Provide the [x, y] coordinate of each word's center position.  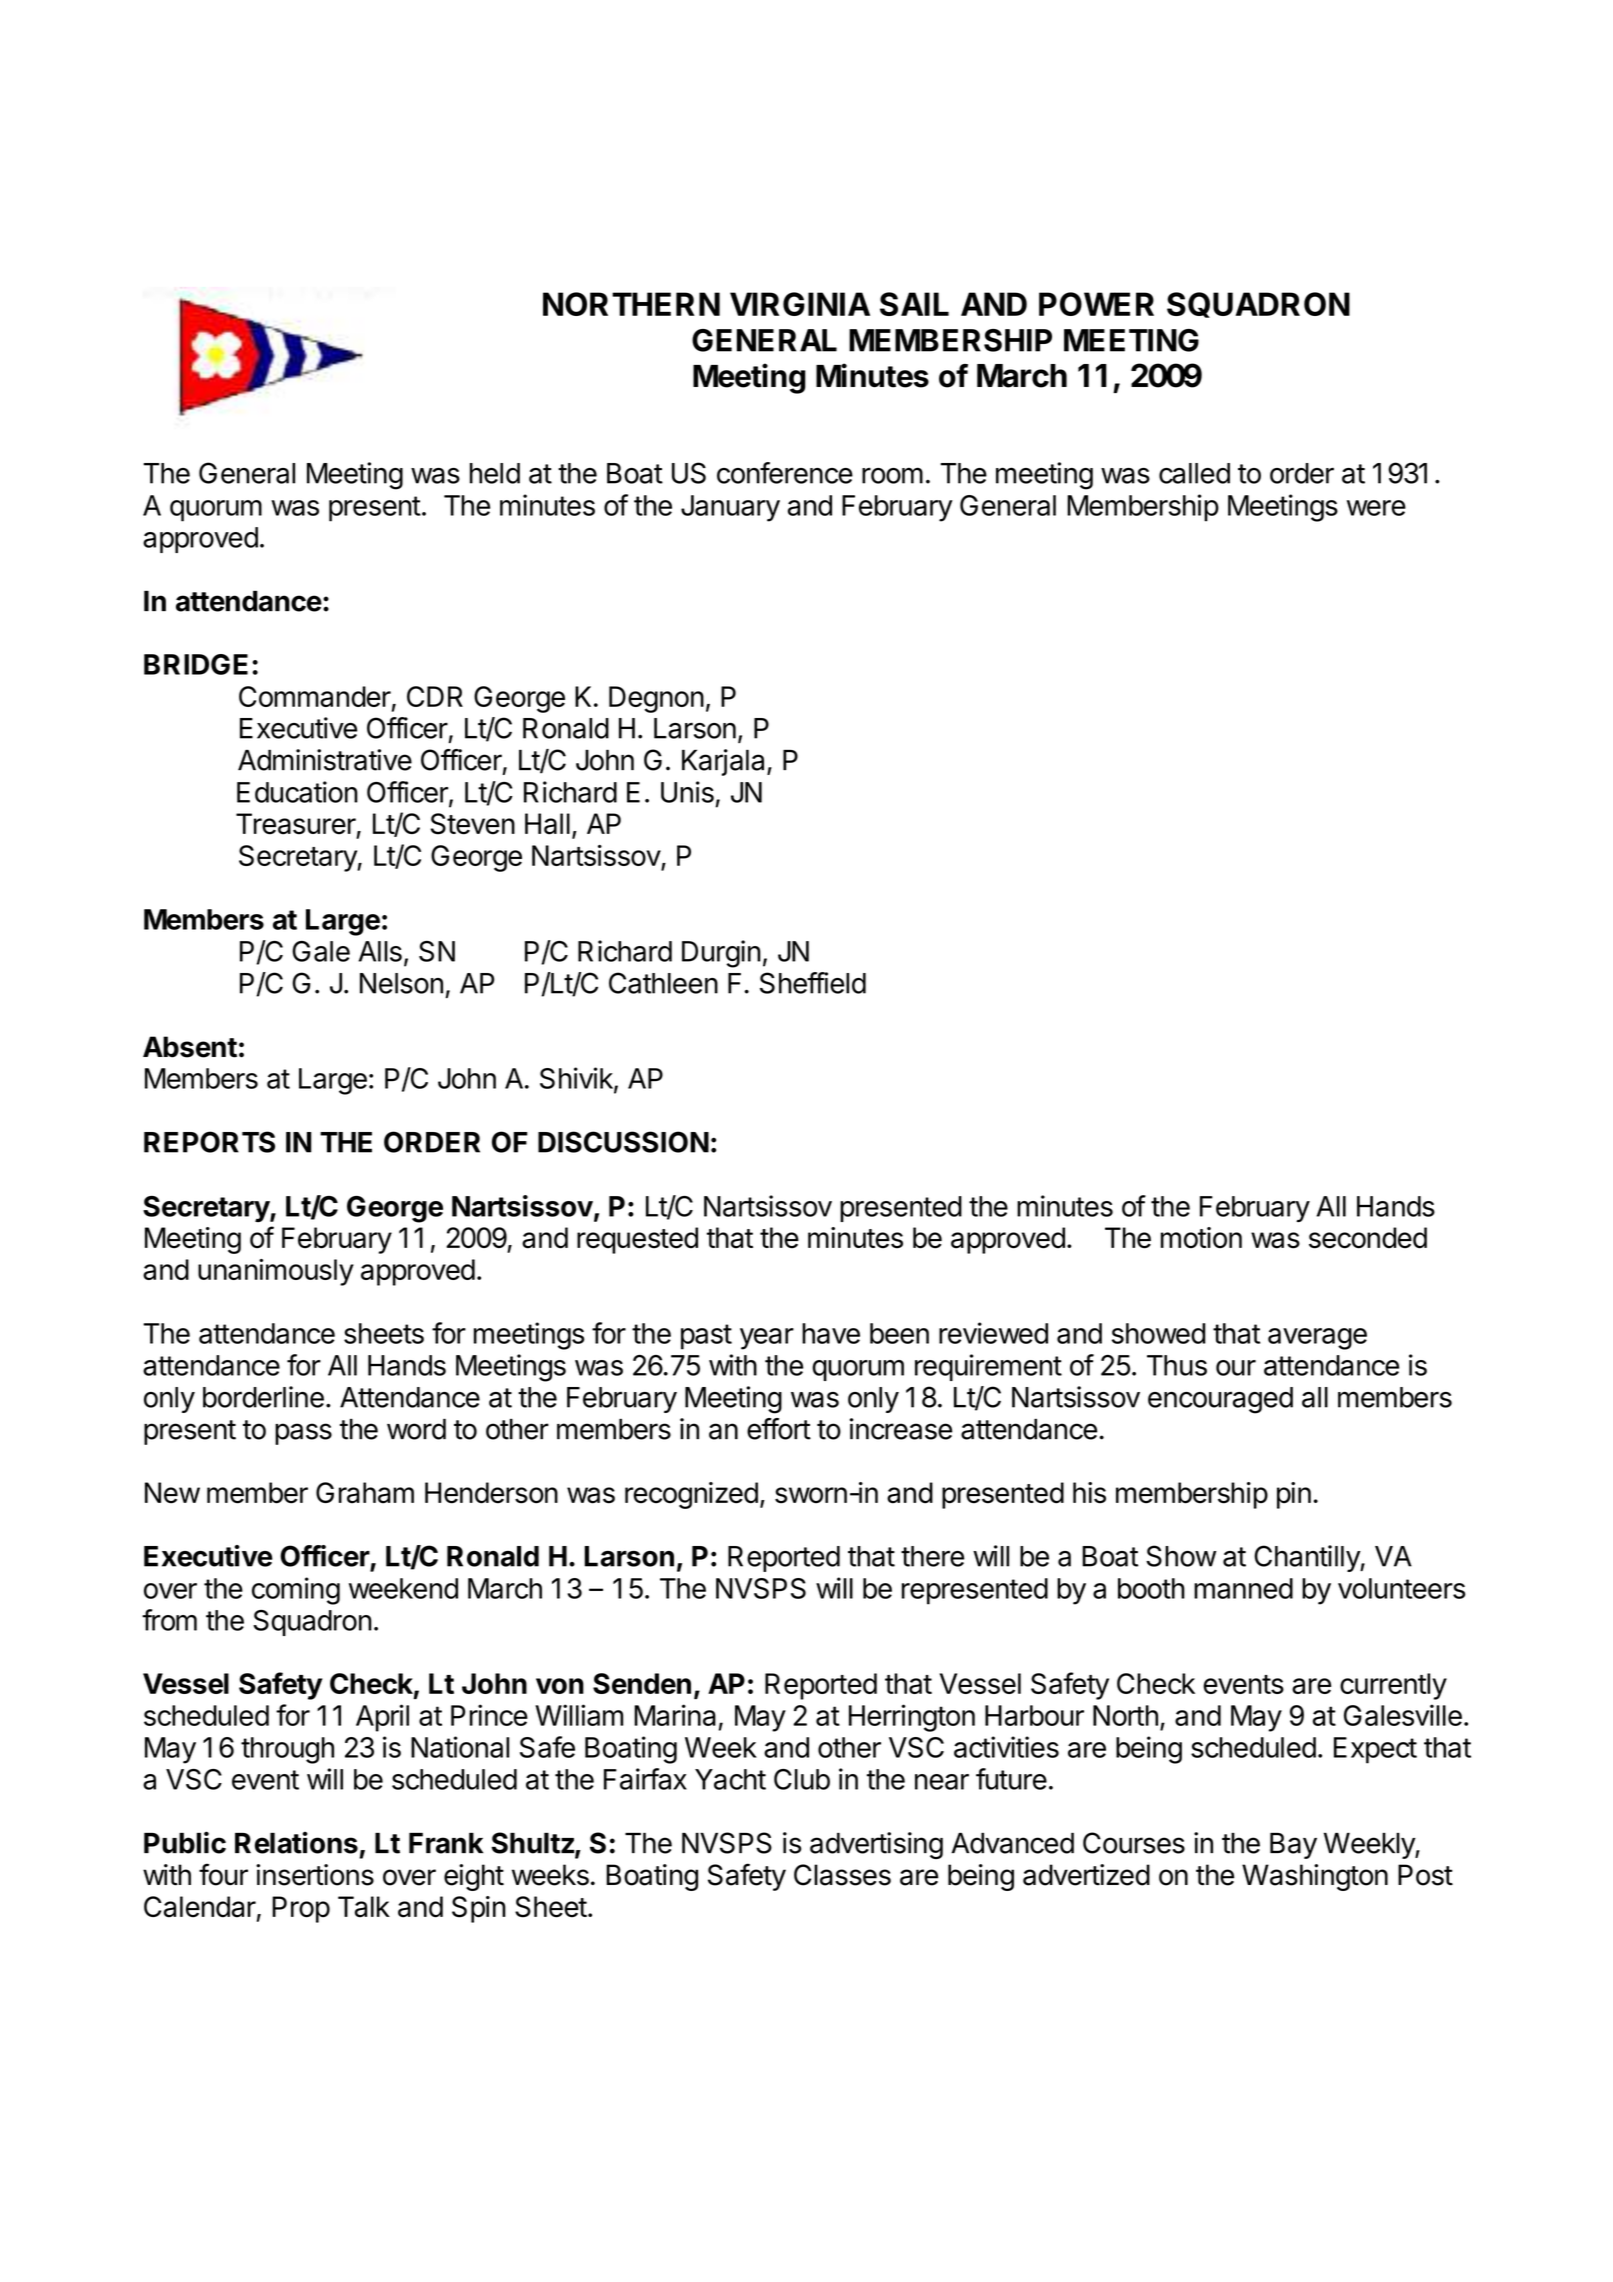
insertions [315, 1875]
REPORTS [209, 1142]
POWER [1096, 304]
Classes [842, 1875]
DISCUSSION [623, 1142]
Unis [687, 792]
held [495, 473]
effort [779, 1429]
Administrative [325, 760]
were [1376, 508]
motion [1201, 1238]
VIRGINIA [800, 304]
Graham [365, 1493]
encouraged [1220, 1400]
